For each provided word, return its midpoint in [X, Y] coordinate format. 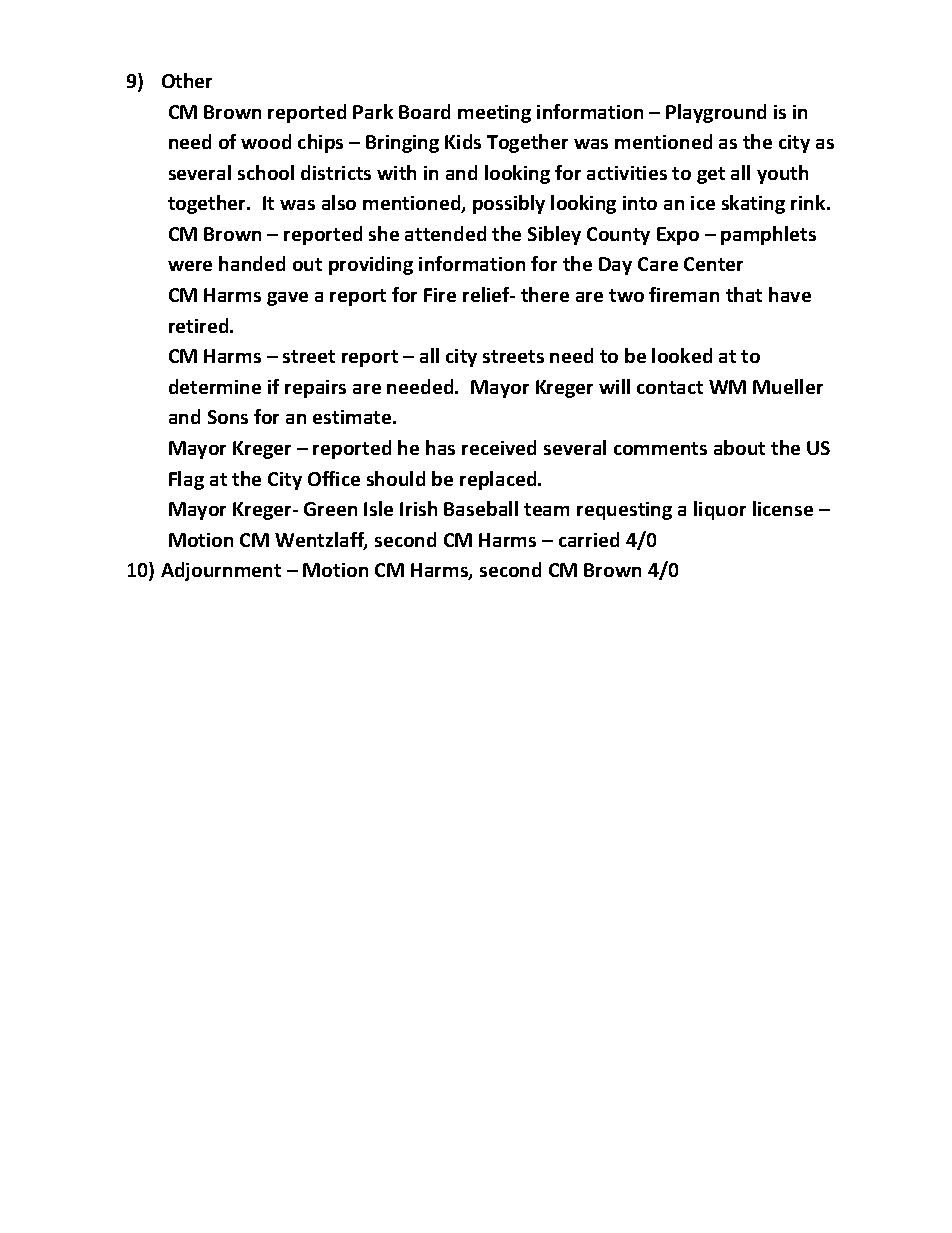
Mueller [788, 386]
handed [252, 263]
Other [187, 80]
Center [713, 264]
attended [445, 233]
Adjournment [221, 571]
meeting [494, 114]
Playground [716, 113]
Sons [228, 417]
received [499, 447]
